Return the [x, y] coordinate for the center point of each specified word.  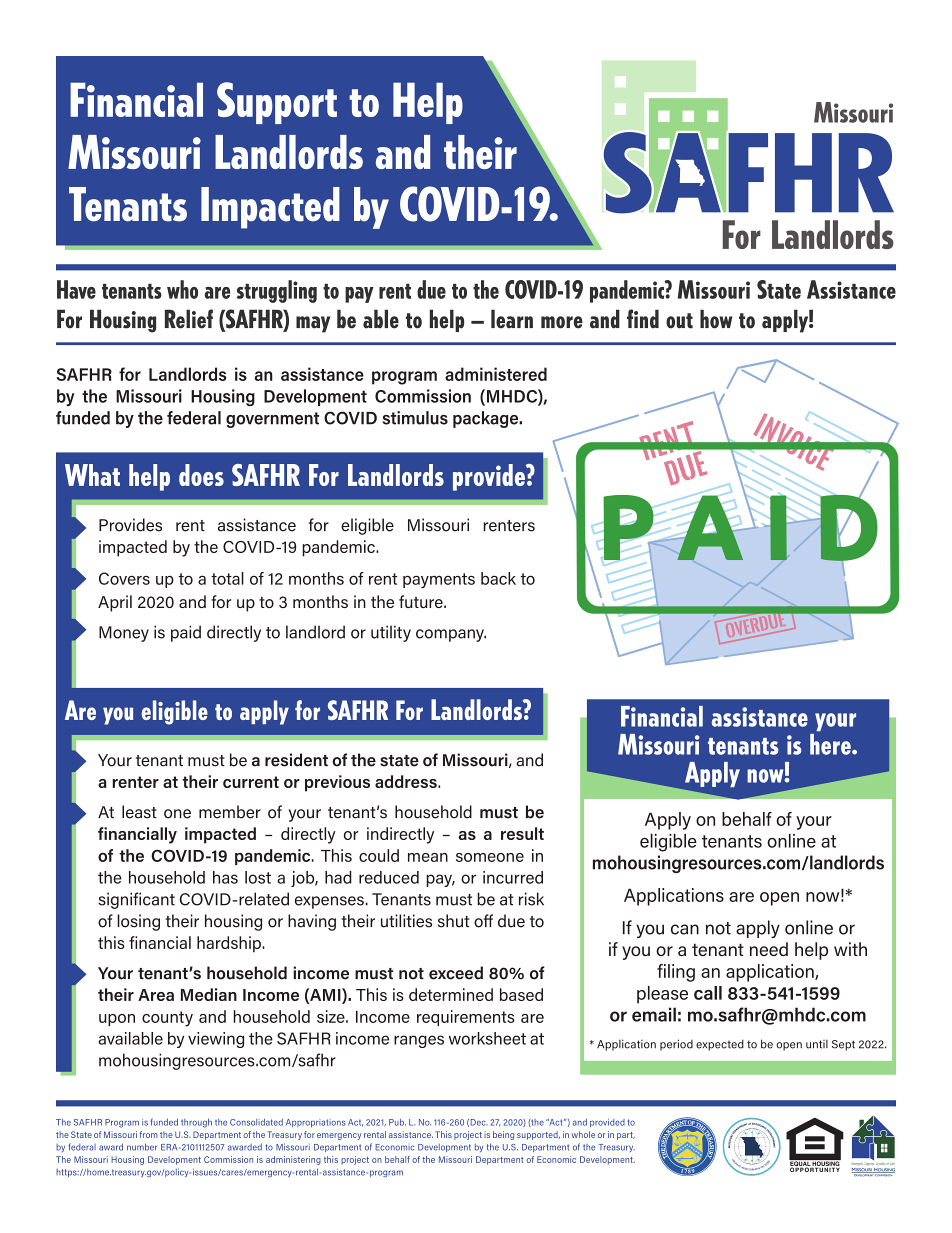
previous [337, 783]
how [716, 319]
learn [512, 319]
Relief [189, 319]
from [149, 1134]
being [503, 1135]
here [831, 744]
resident [296, 760]
